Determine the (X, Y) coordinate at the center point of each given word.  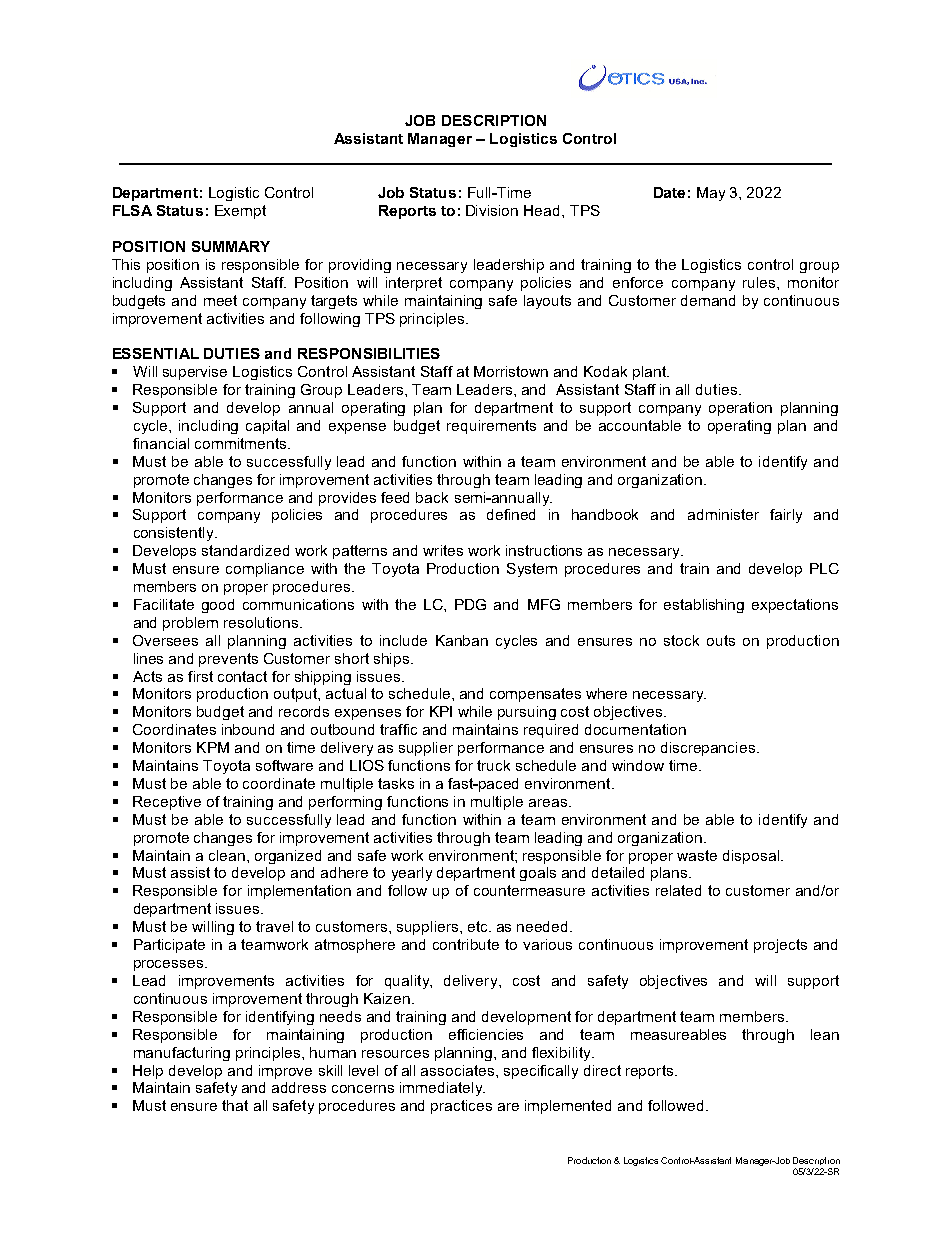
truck (493, 765)
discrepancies (709, 749)
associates (459, 1070)
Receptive (167, 803)
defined (511, 514)
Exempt (240, 212)
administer (723, 514)
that (235, 1105)
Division (492, 210)
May (711, 194)
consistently (175, 534)
